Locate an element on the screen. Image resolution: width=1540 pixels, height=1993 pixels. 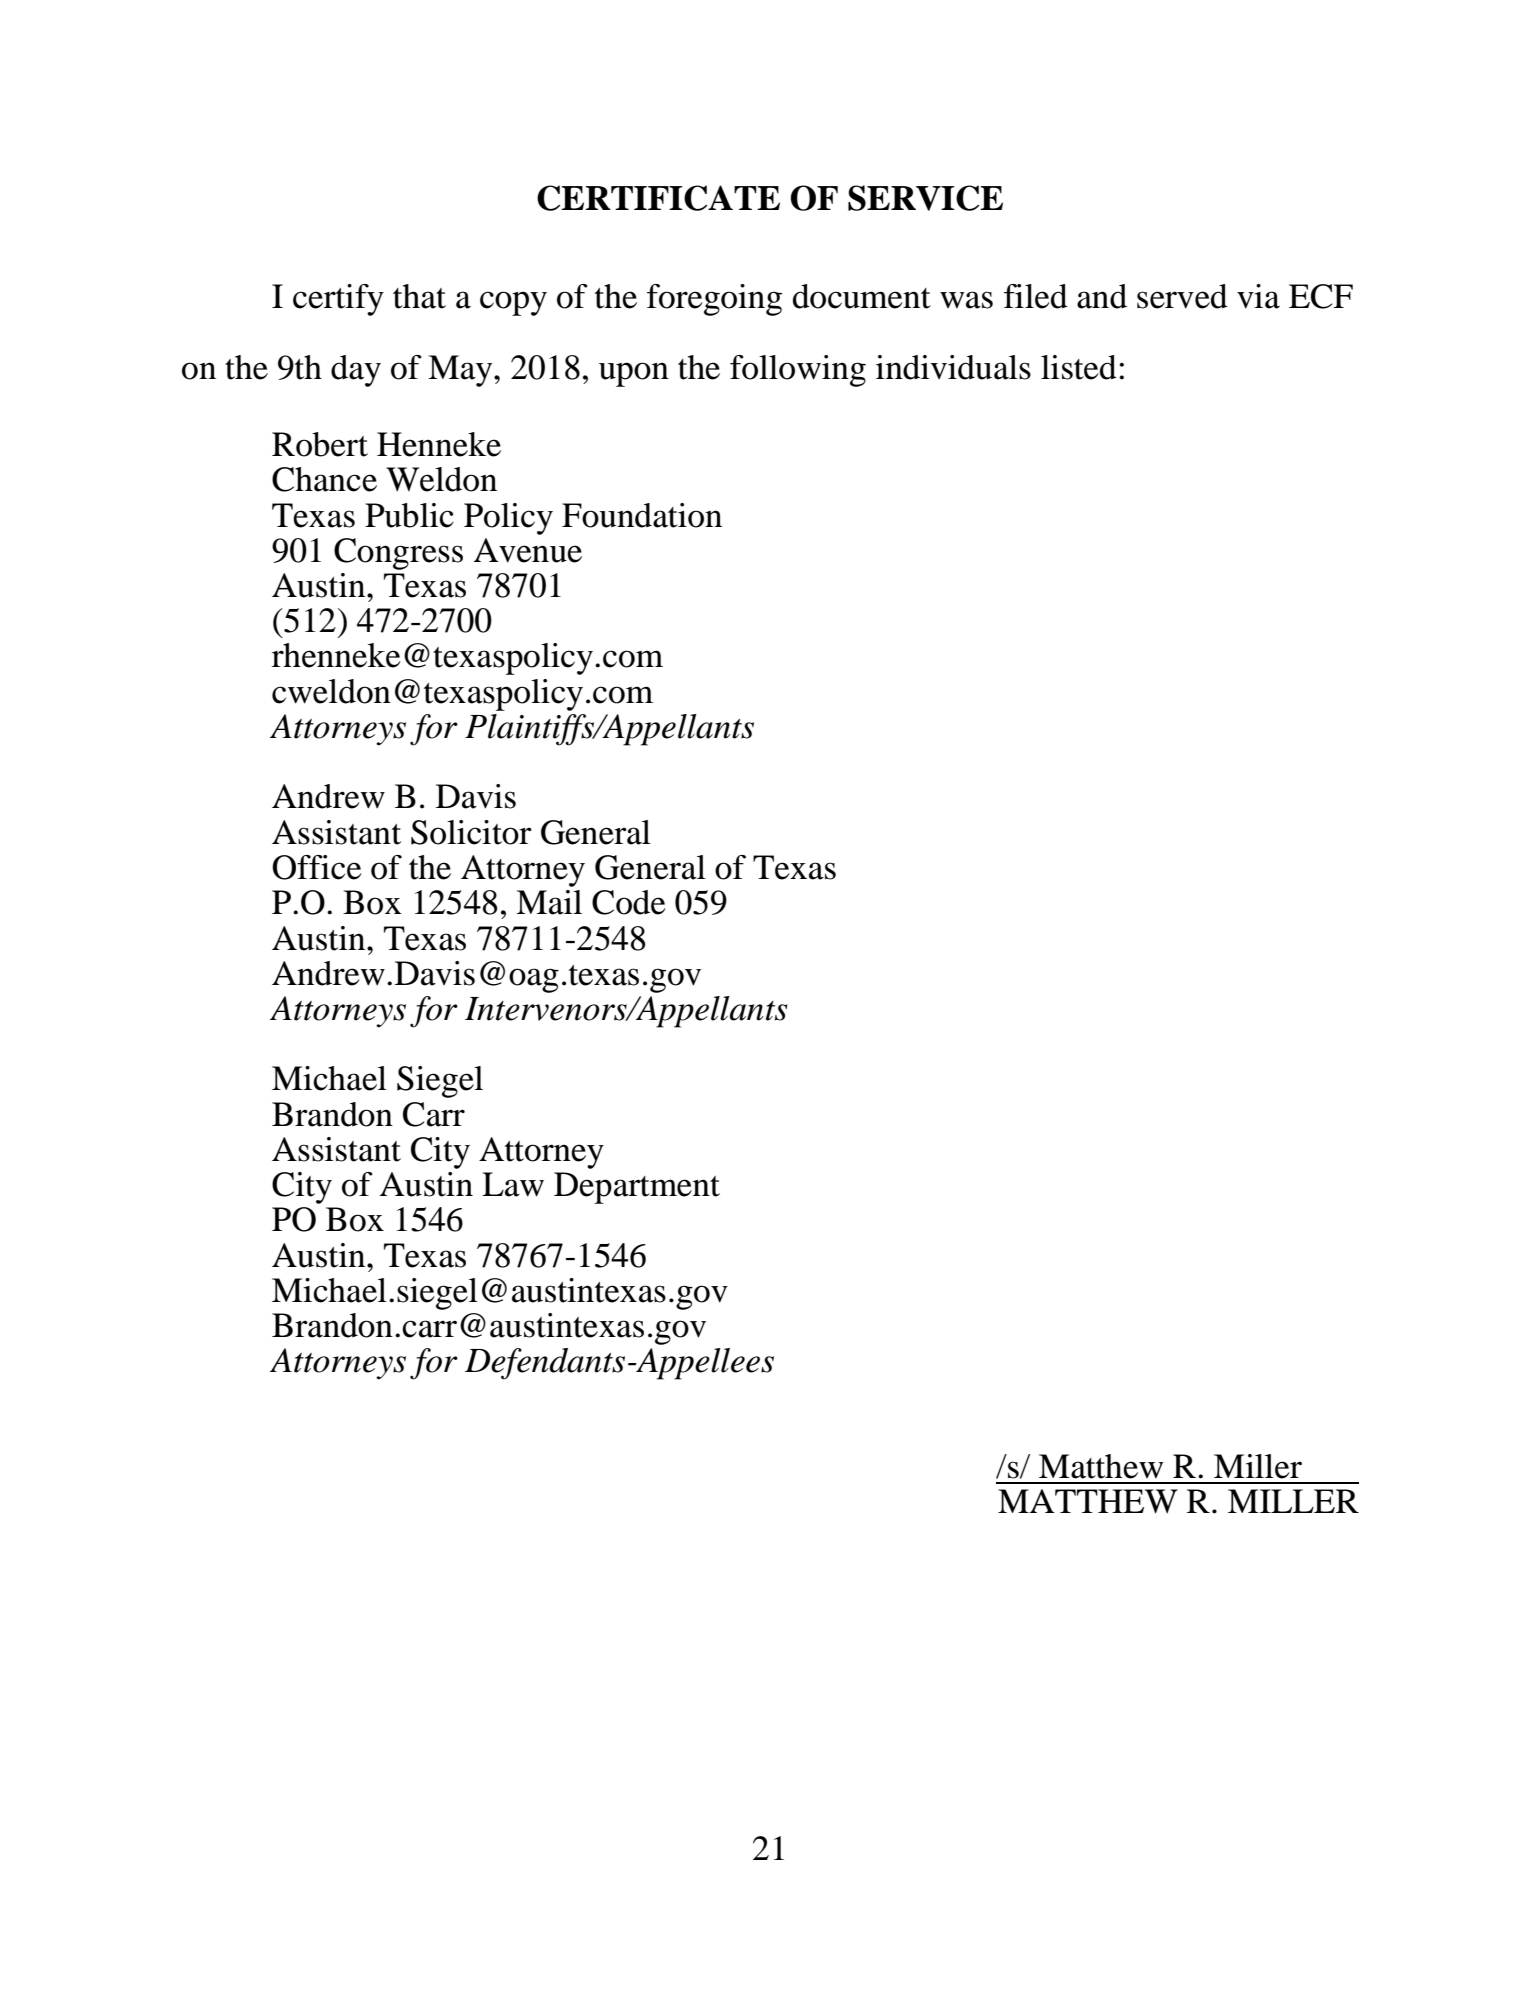
Code is located at coordinates (629, 902).
